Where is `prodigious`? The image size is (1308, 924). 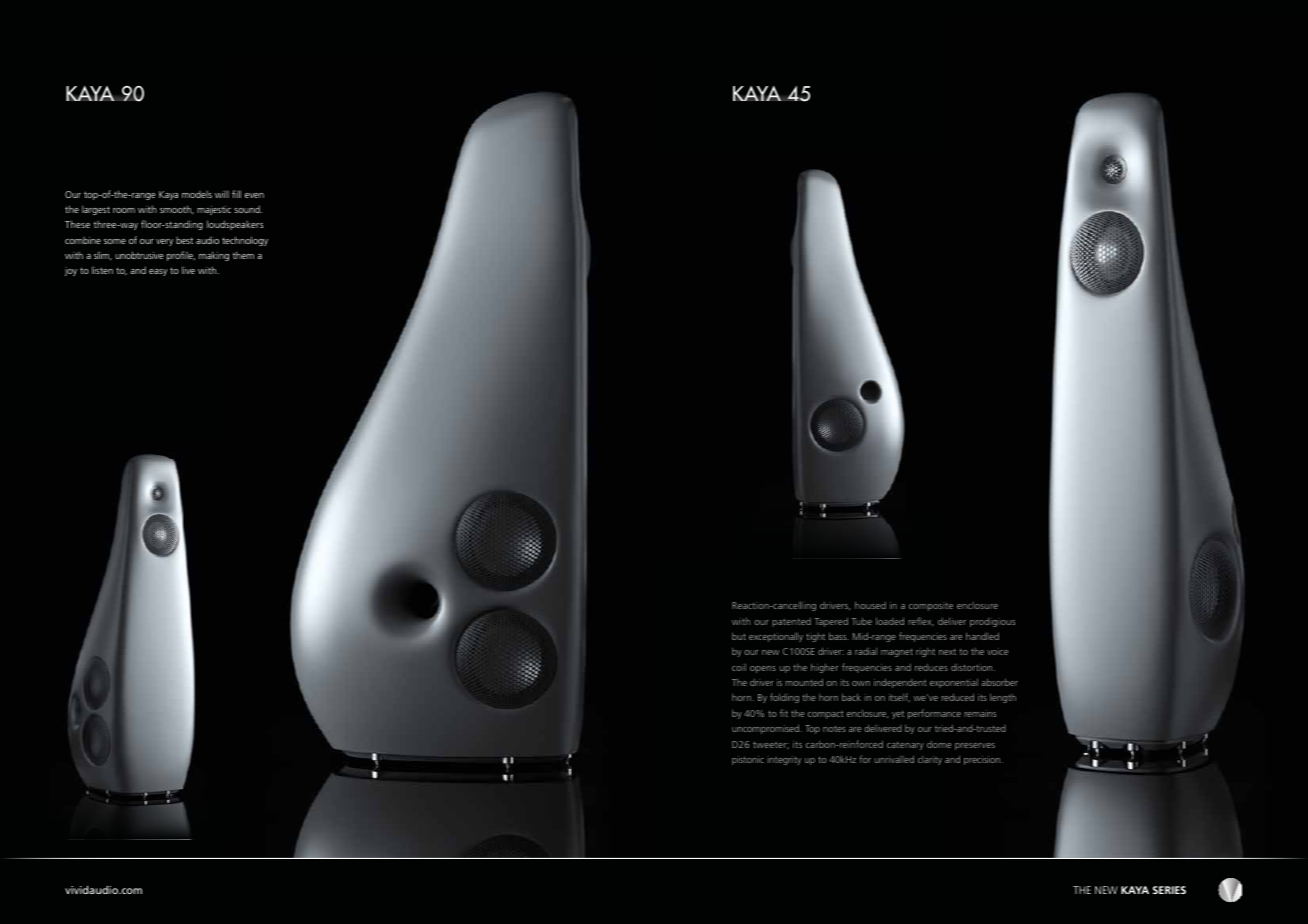 prodigious is located at coordinates (992, 622).
